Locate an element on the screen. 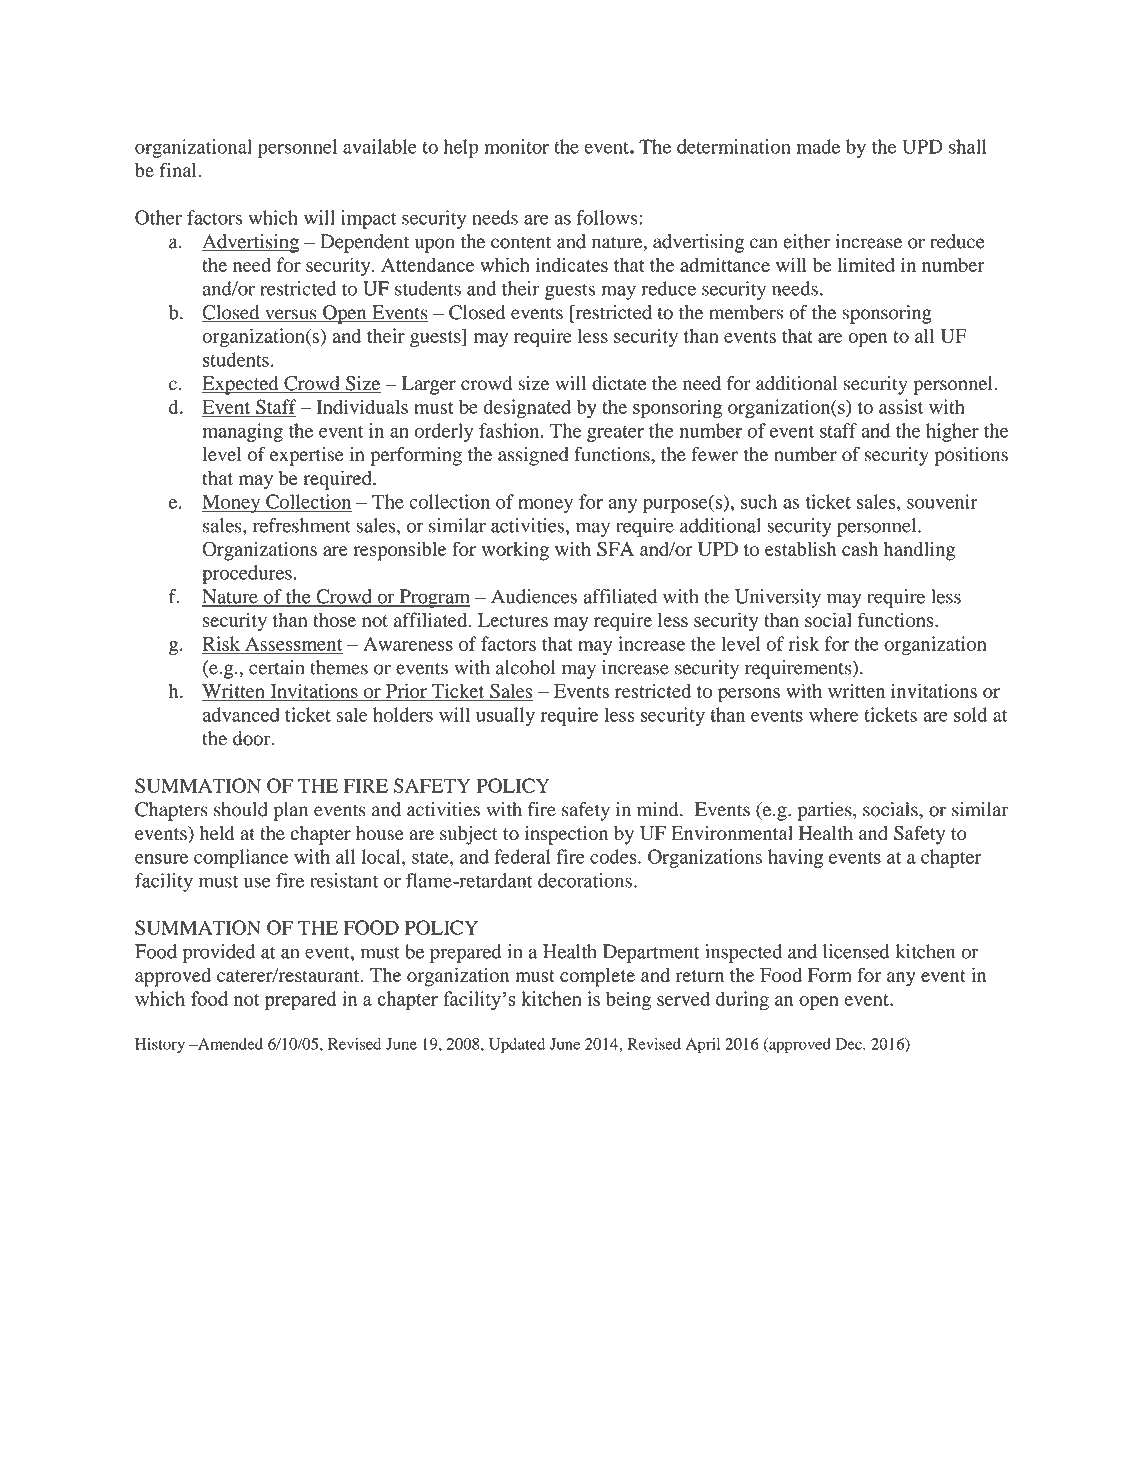  Audiences is located at coordinates (534, 596).
